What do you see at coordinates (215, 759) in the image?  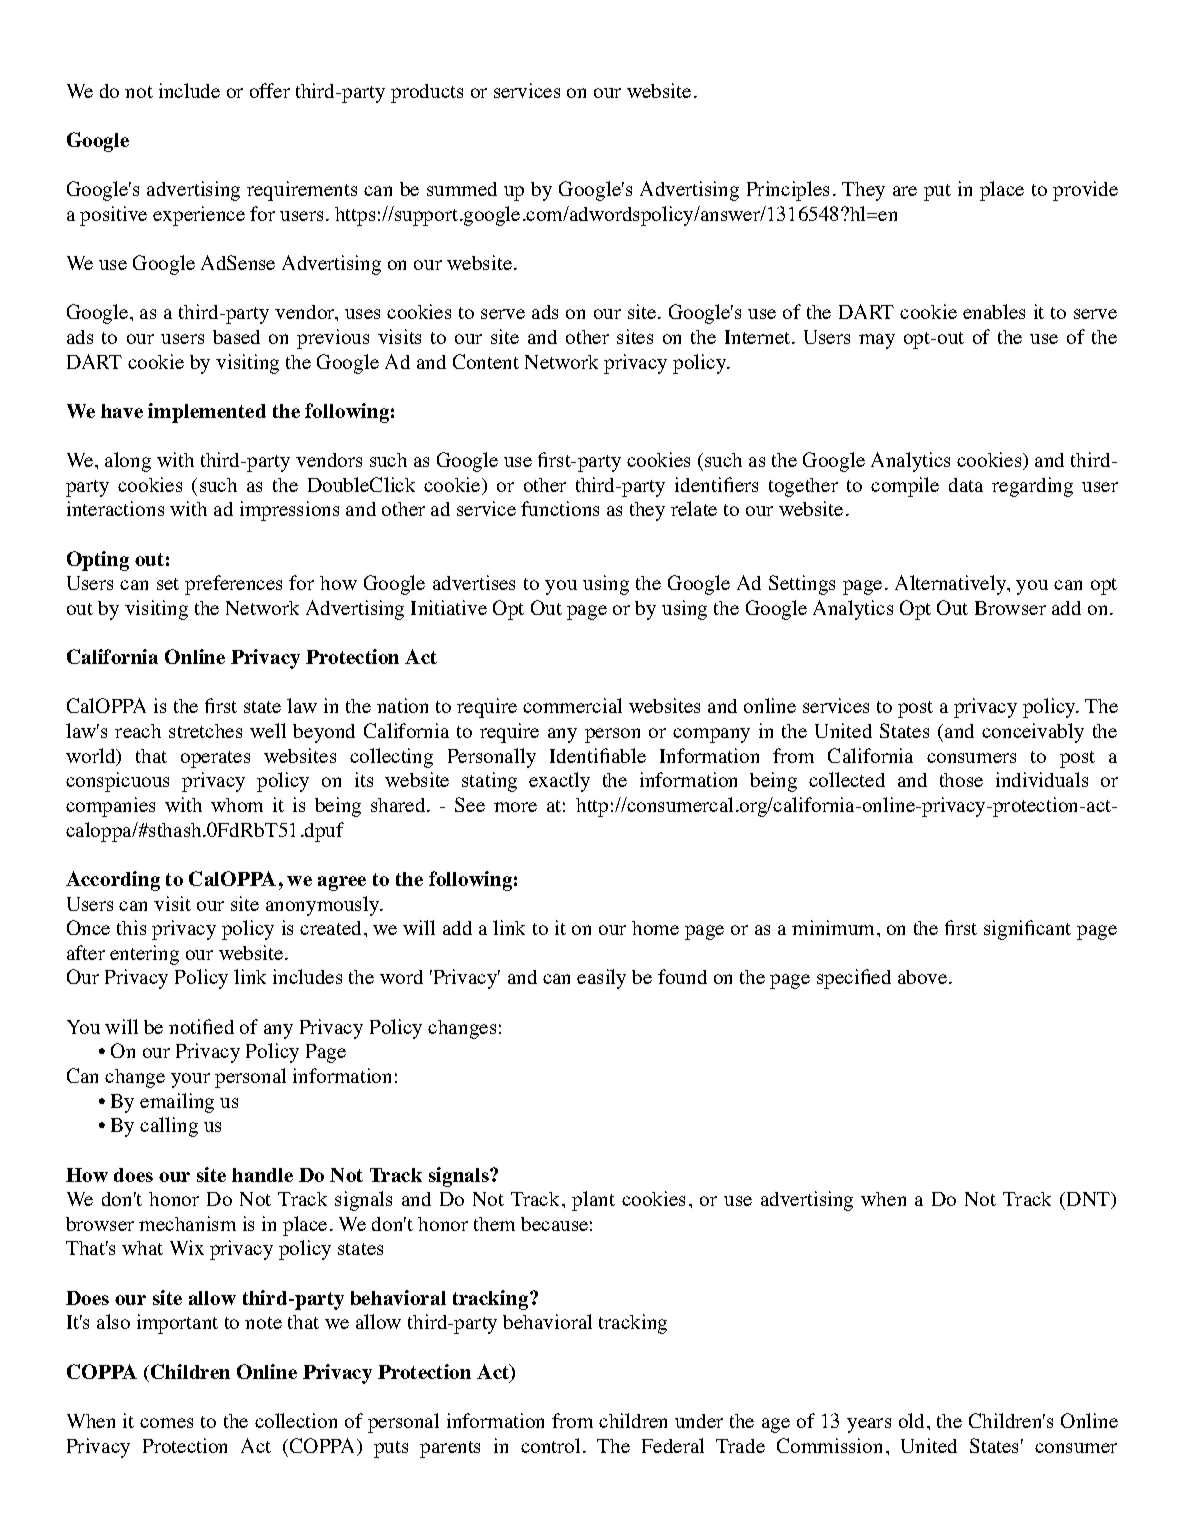 I see `operates` at bounding box center [215, 759].
